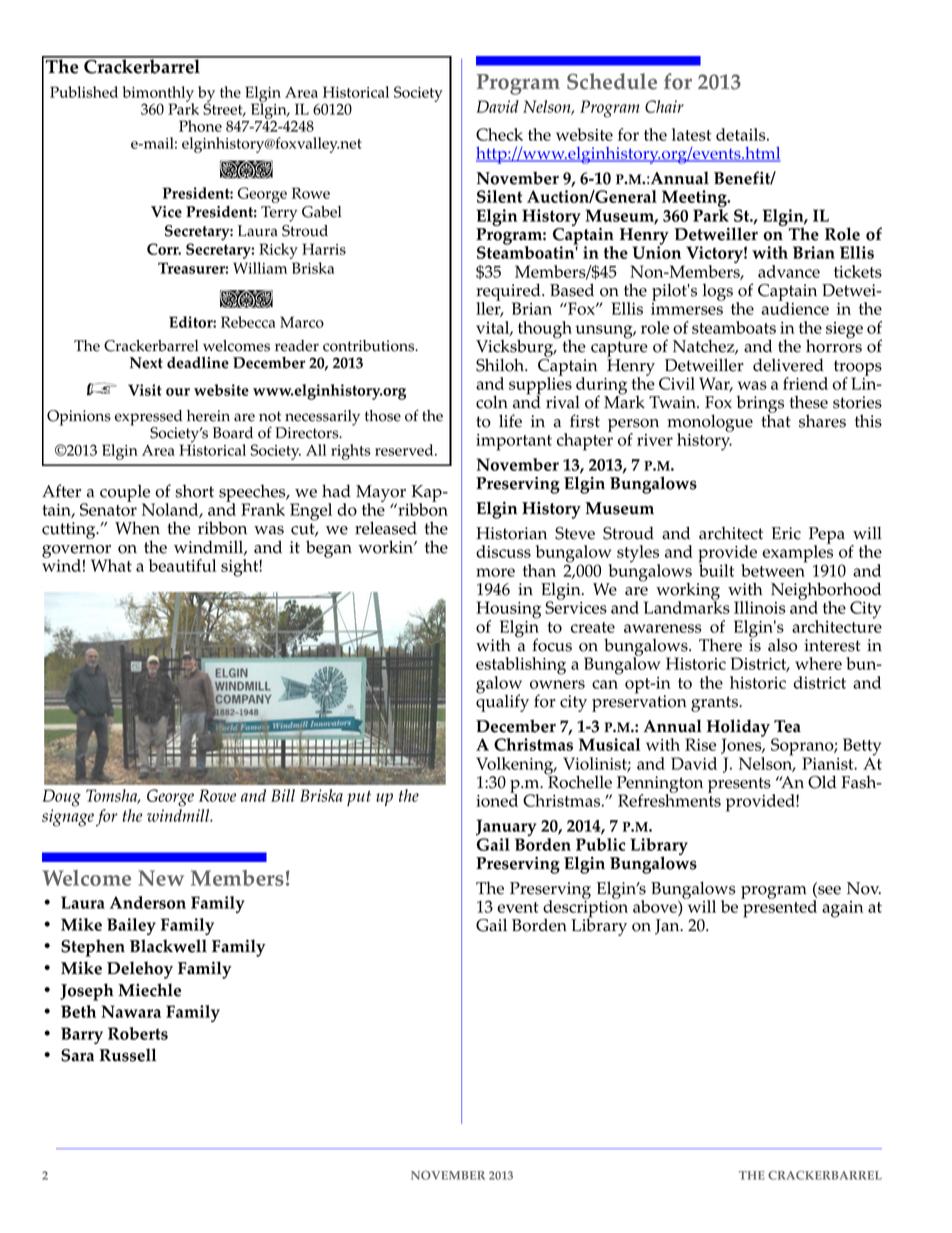 Image resolution: width=952 pixels, height=1233 pixels. Describe the element at coordinates (774, 569) in the screenshot. I see `between` at that location.
